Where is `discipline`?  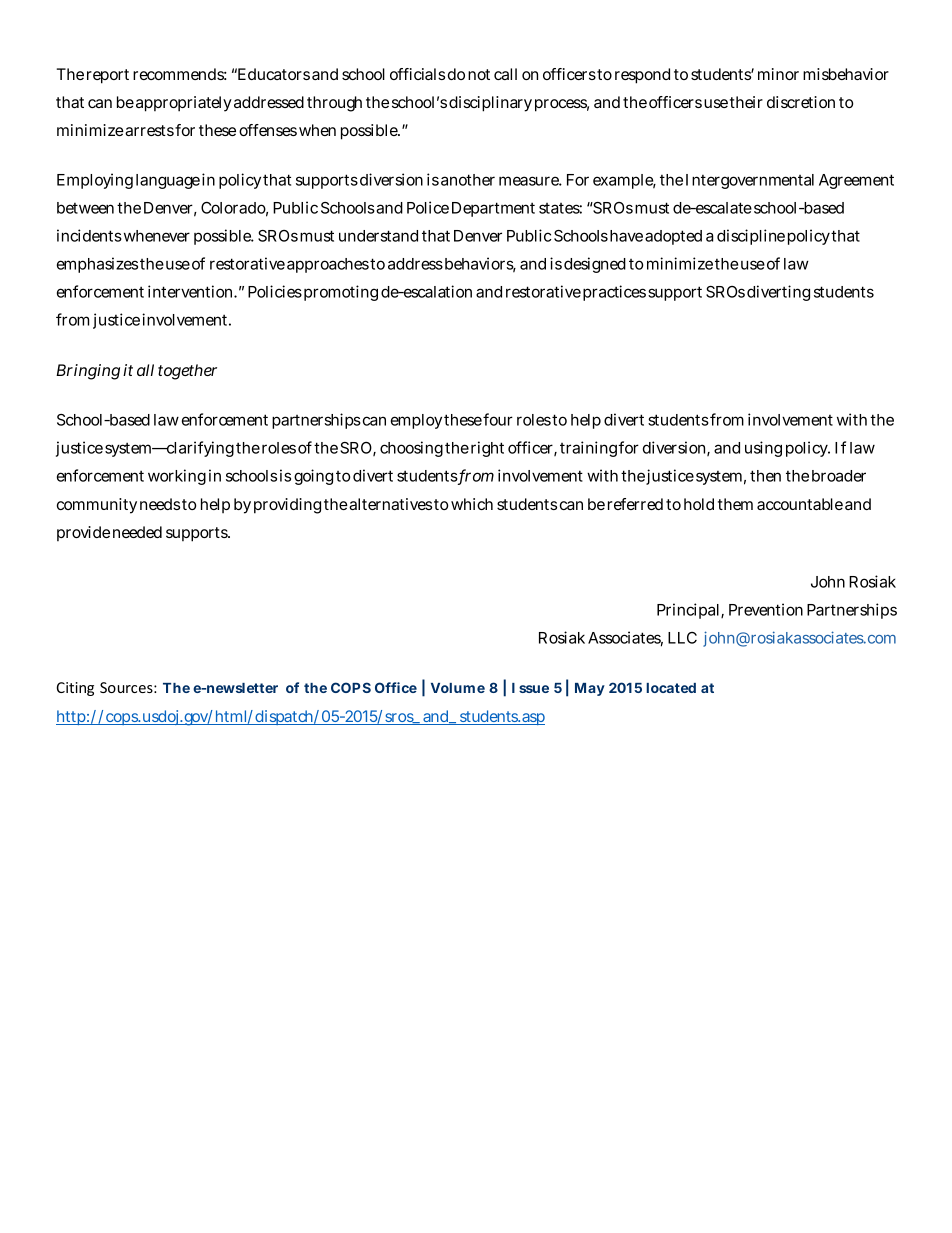 discipline is located at coordinates (751, 237).
